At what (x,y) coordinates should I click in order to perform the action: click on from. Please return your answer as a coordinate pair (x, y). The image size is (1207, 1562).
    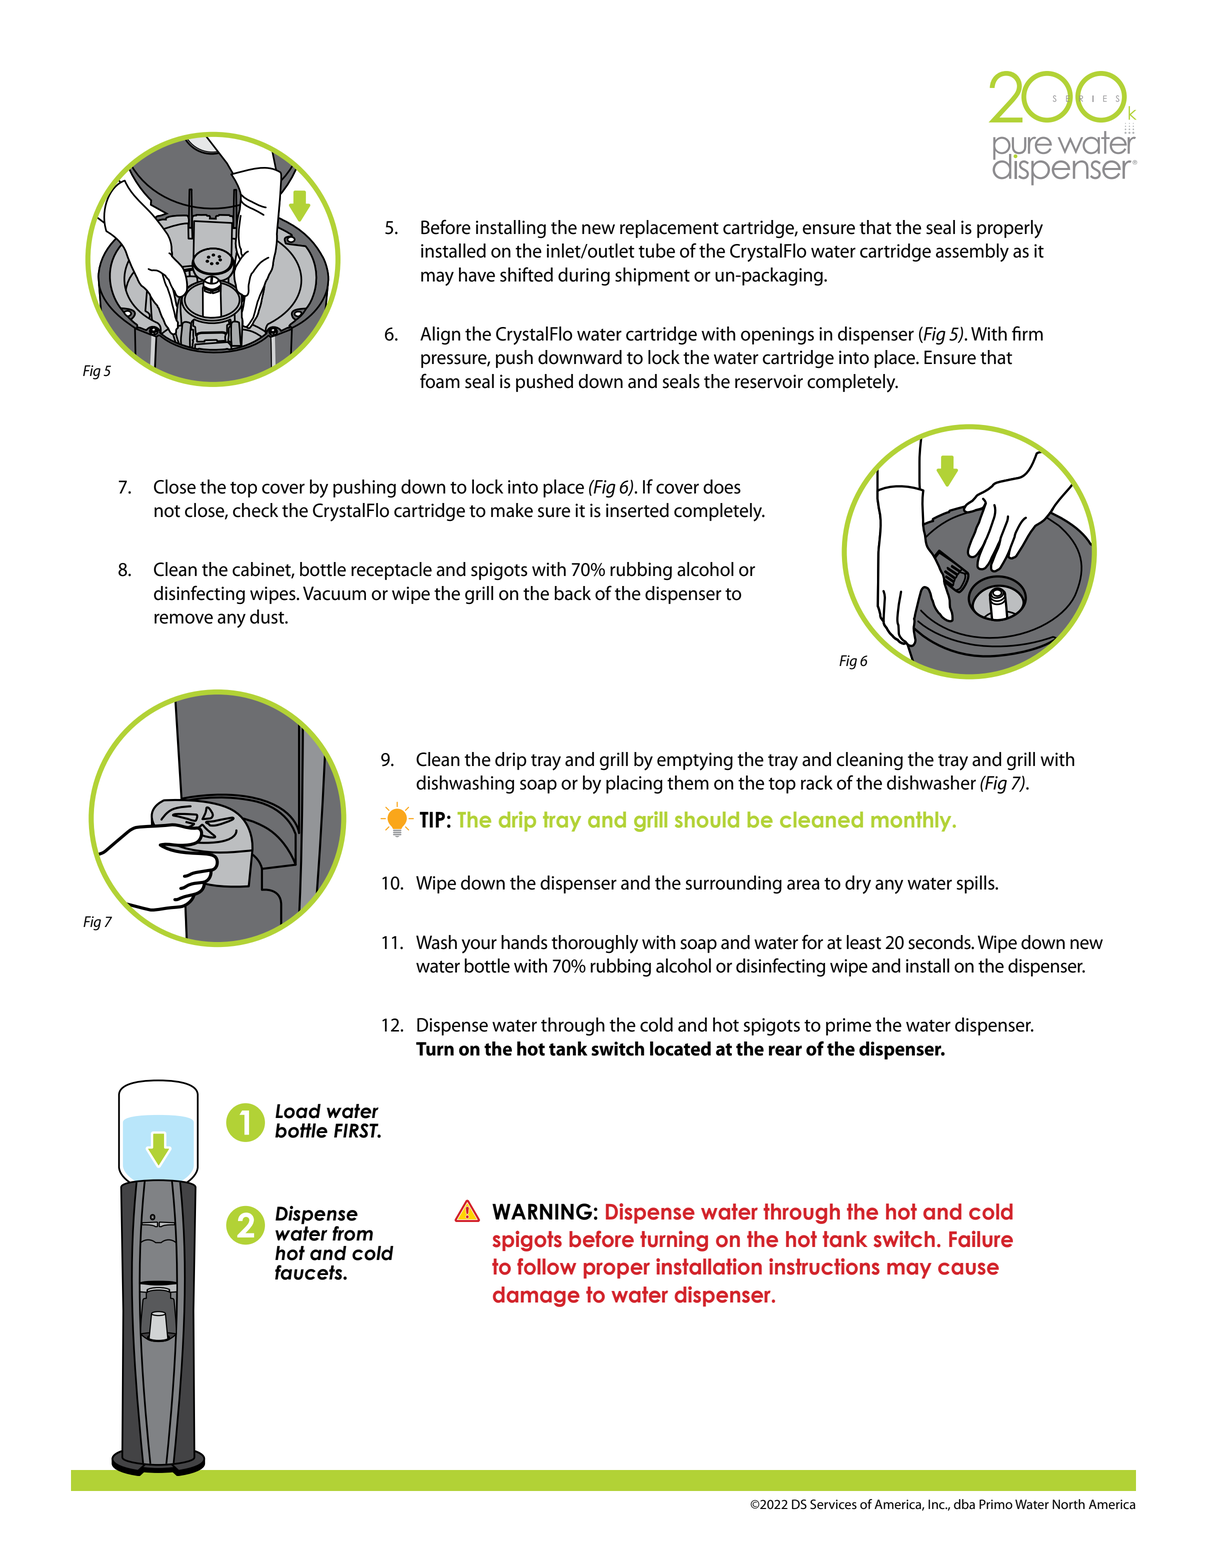
    Looking at the image, I should click on (352, 1233).
